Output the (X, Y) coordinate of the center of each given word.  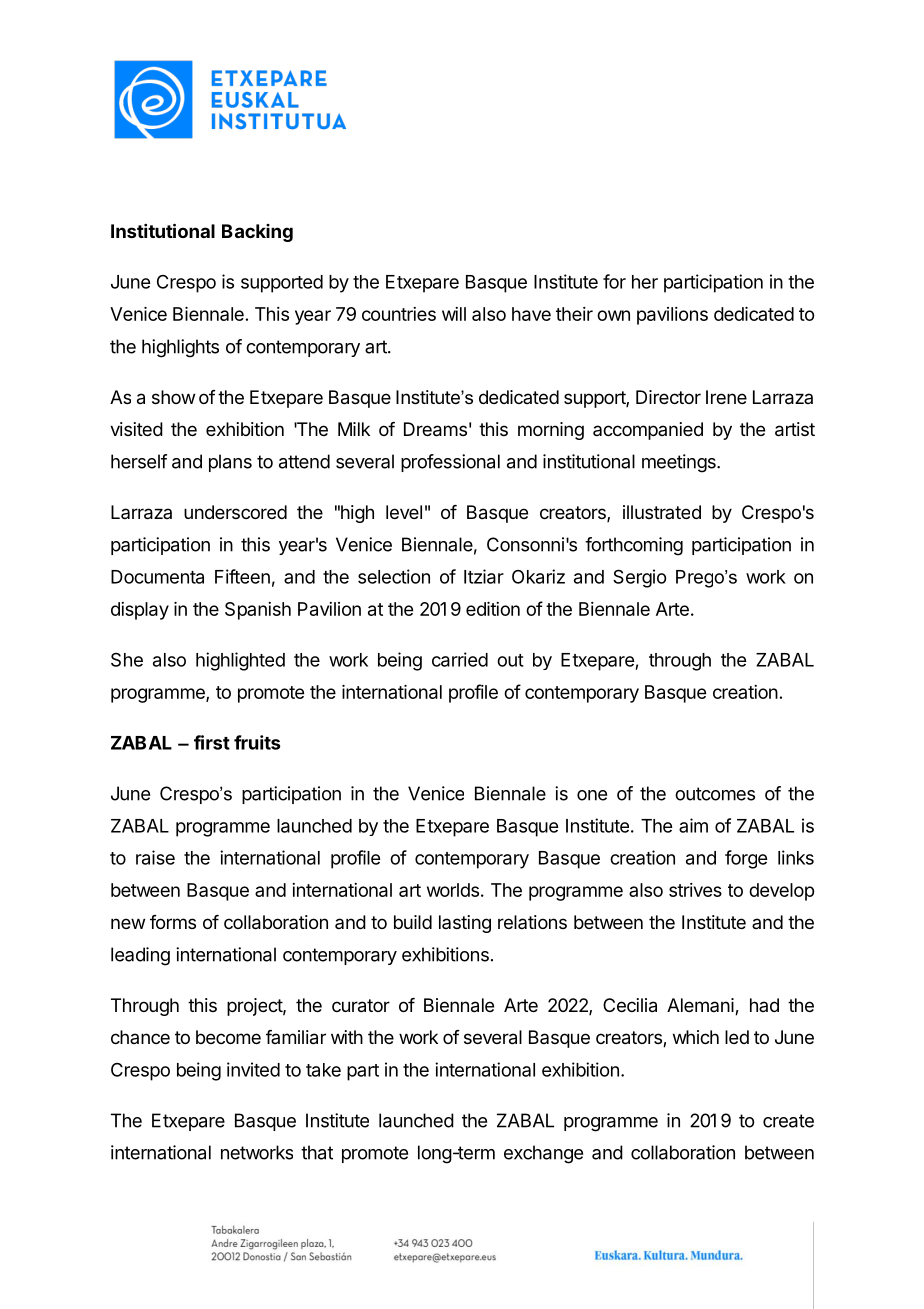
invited (253, 1069)
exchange (543, 1154)
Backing (257, 233)
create (788, 1121)
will (454, 314)
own (613, 315)
